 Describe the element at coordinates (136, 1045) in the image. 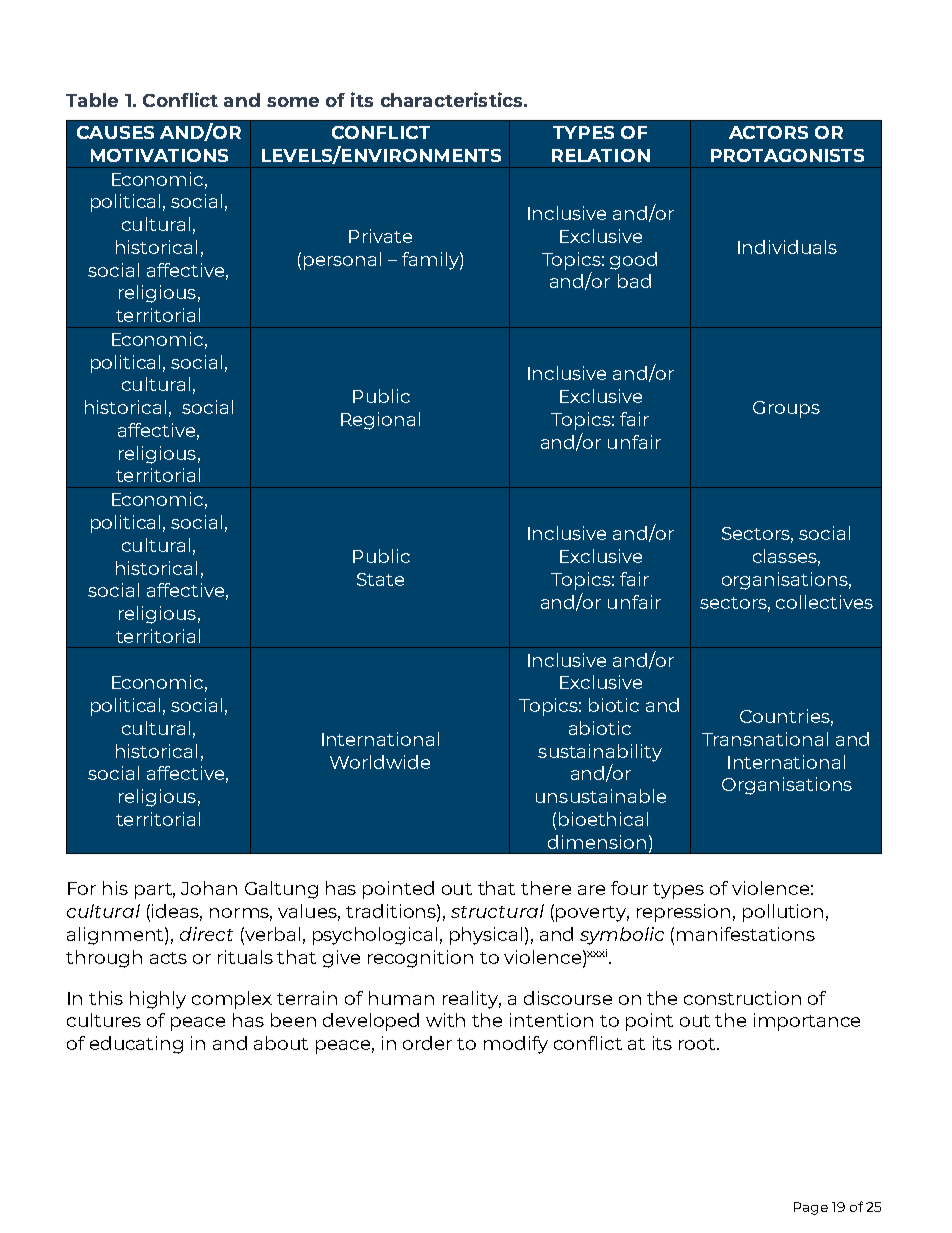

I see `educating` at that location.
